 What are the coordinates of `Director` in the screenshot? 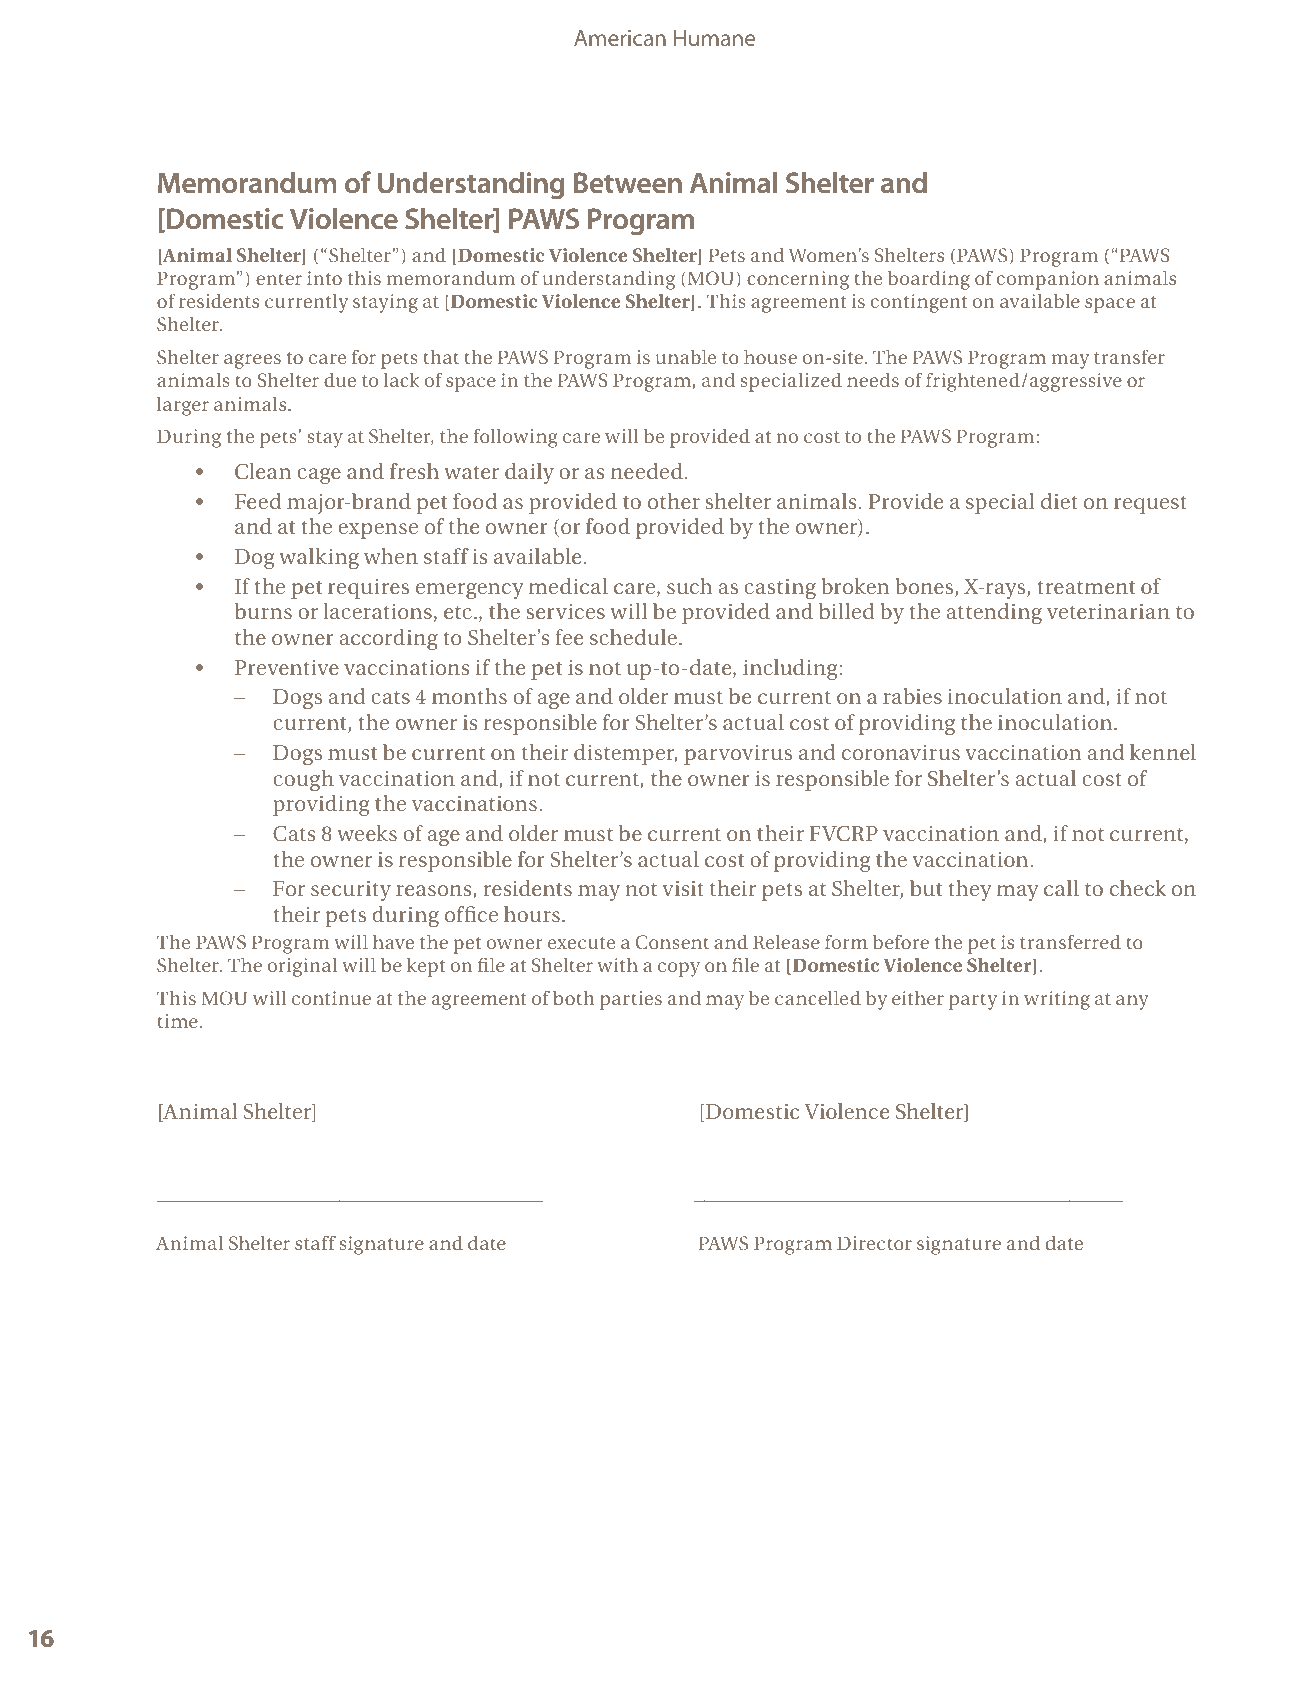 It's located at (874, 1243).
